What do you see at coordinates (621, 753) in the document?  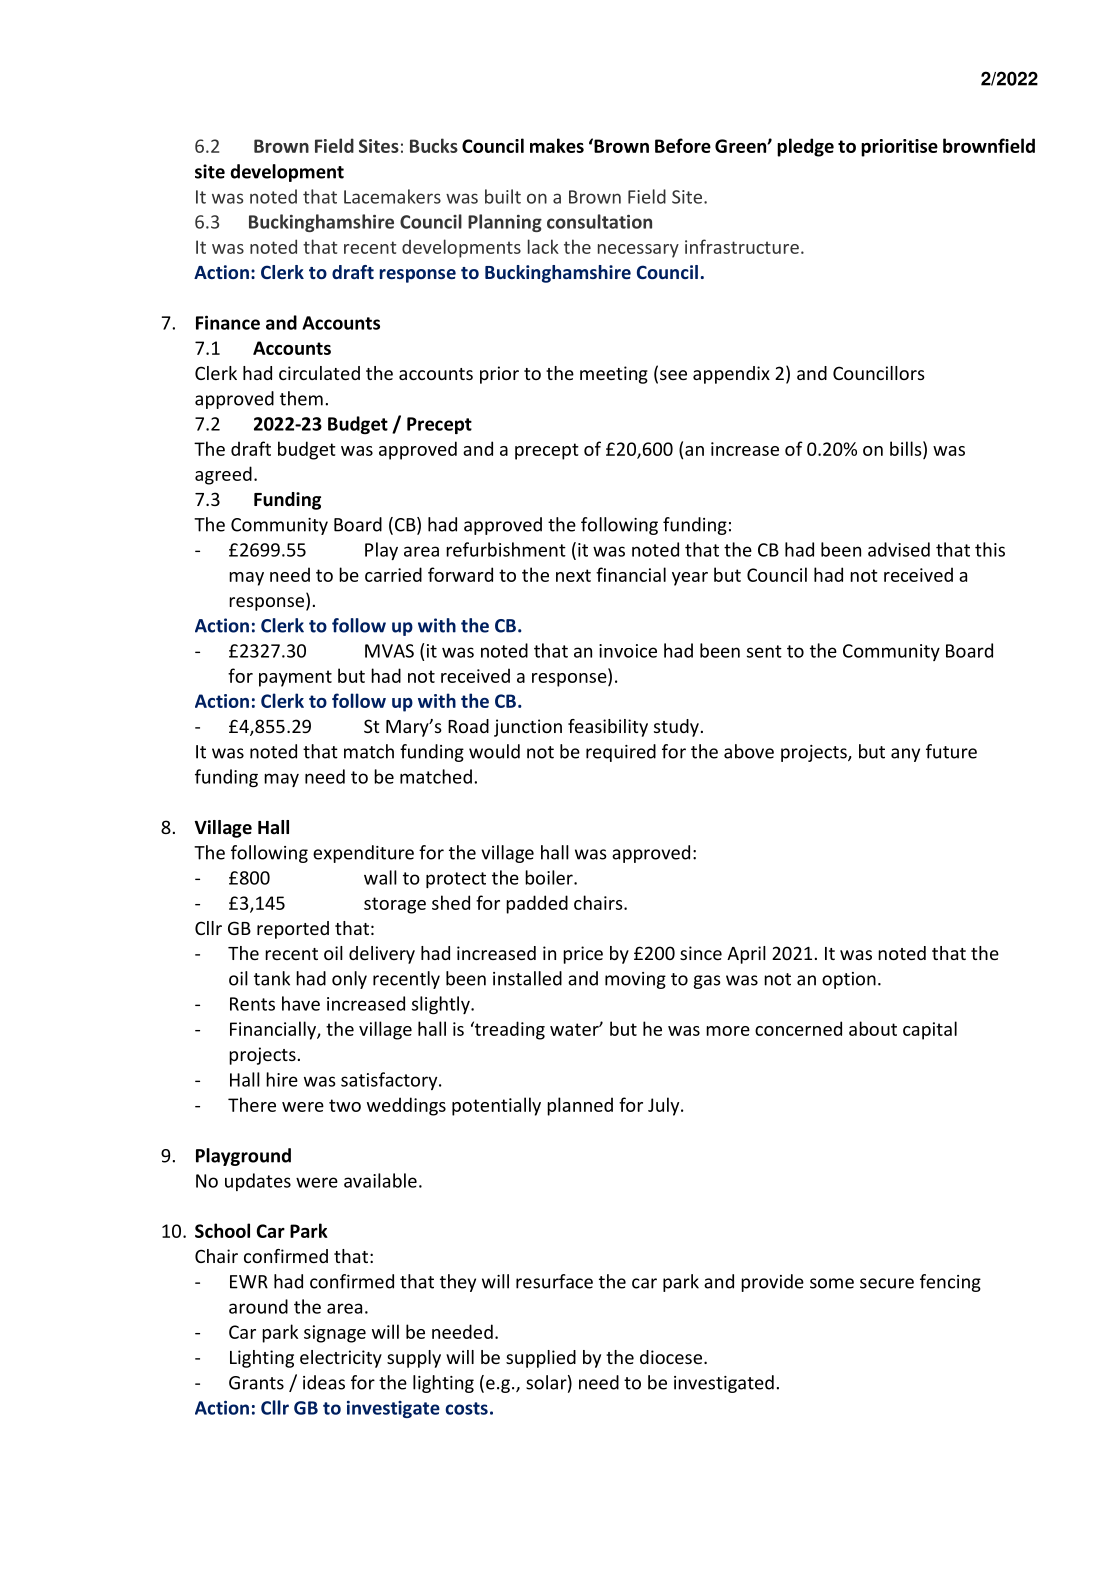 I see `required` at bounding box center [621, 753].
